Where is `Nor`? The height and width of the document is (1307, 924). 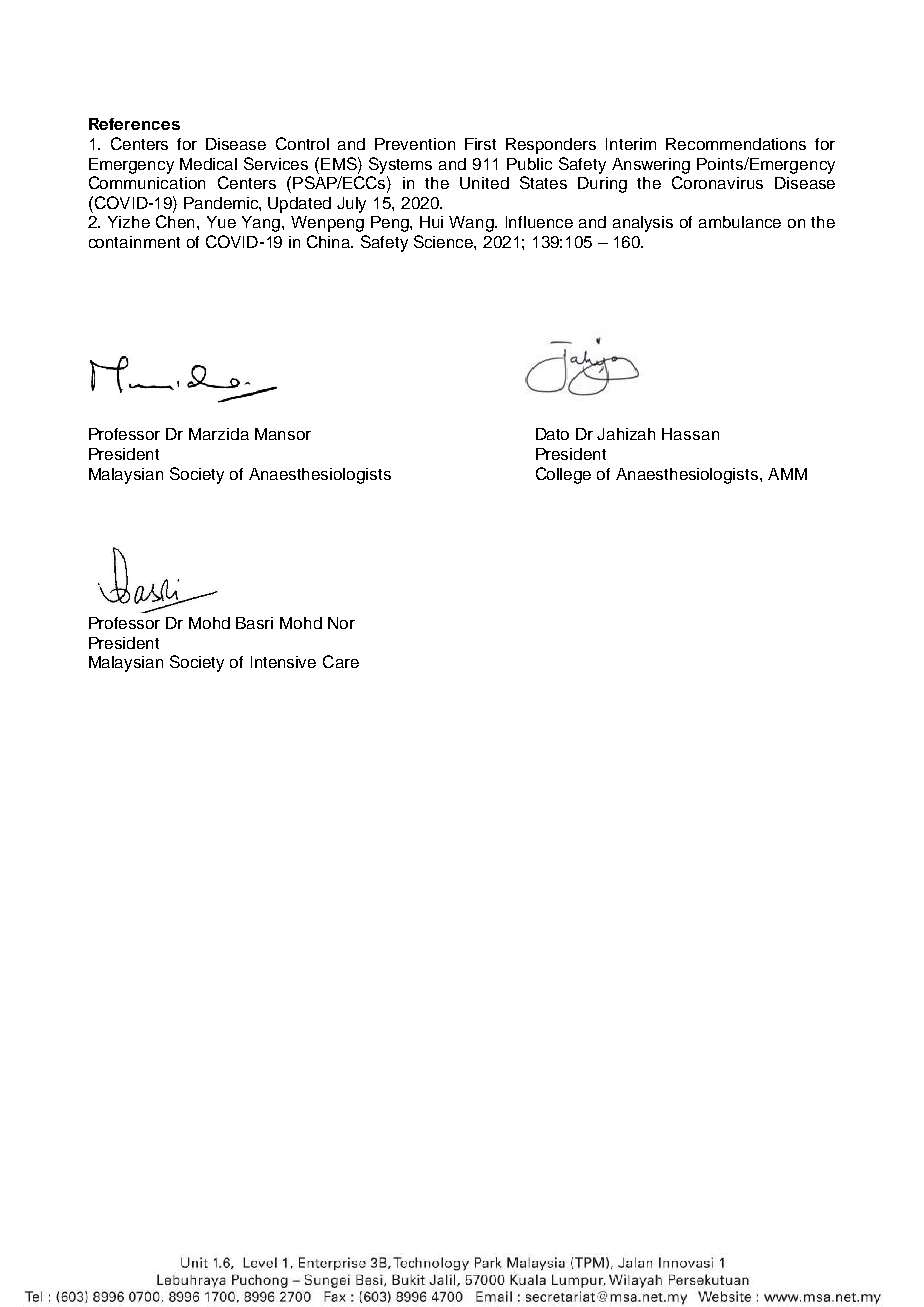
Nor is located at coordinates (341, 623).
